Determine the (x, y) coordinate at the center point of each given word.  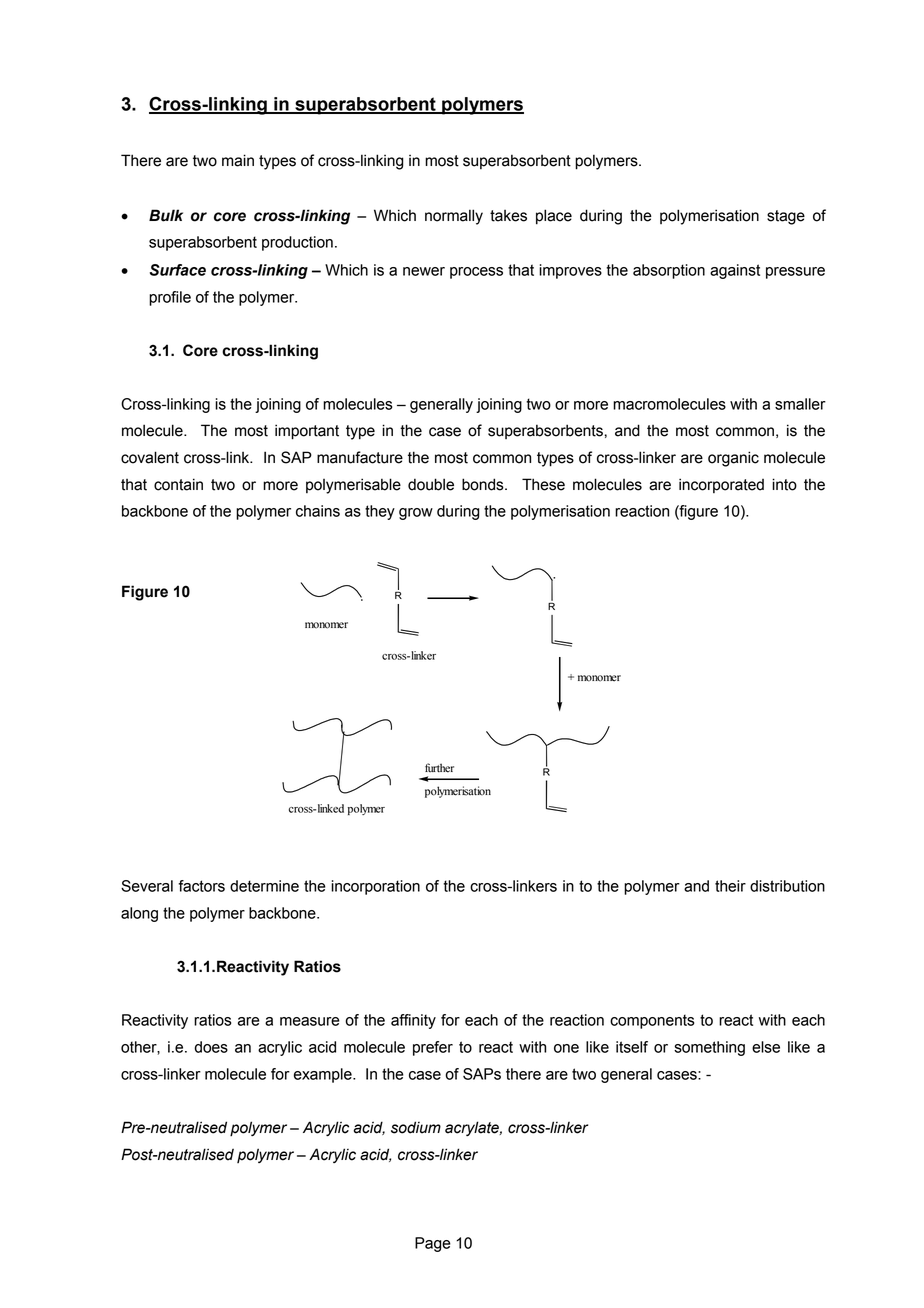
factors (201, 886)
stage (786, 217)
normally (454, 217)
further (439, 768)
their (730, 886)
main (238, 160)
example (324, 1075)
